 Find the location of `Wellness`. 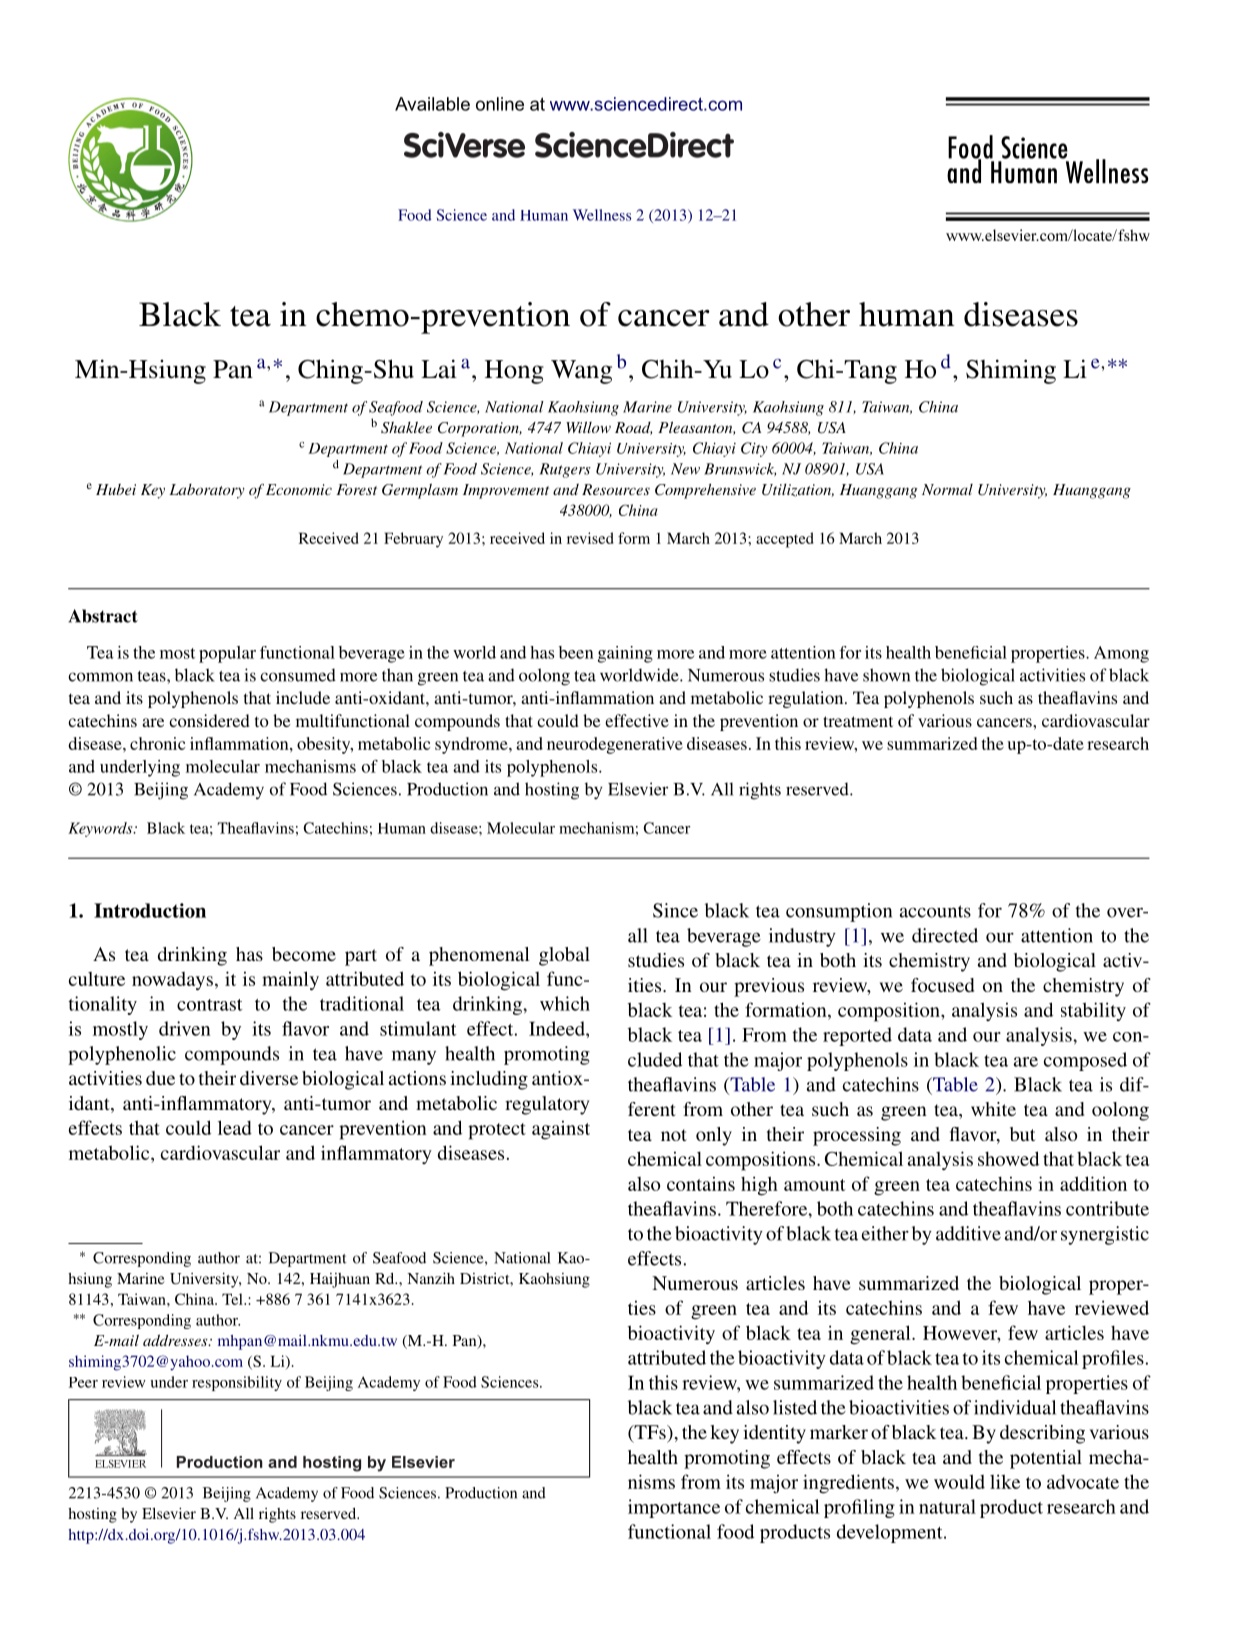

Wellness is located at coordinates (602, 215).
